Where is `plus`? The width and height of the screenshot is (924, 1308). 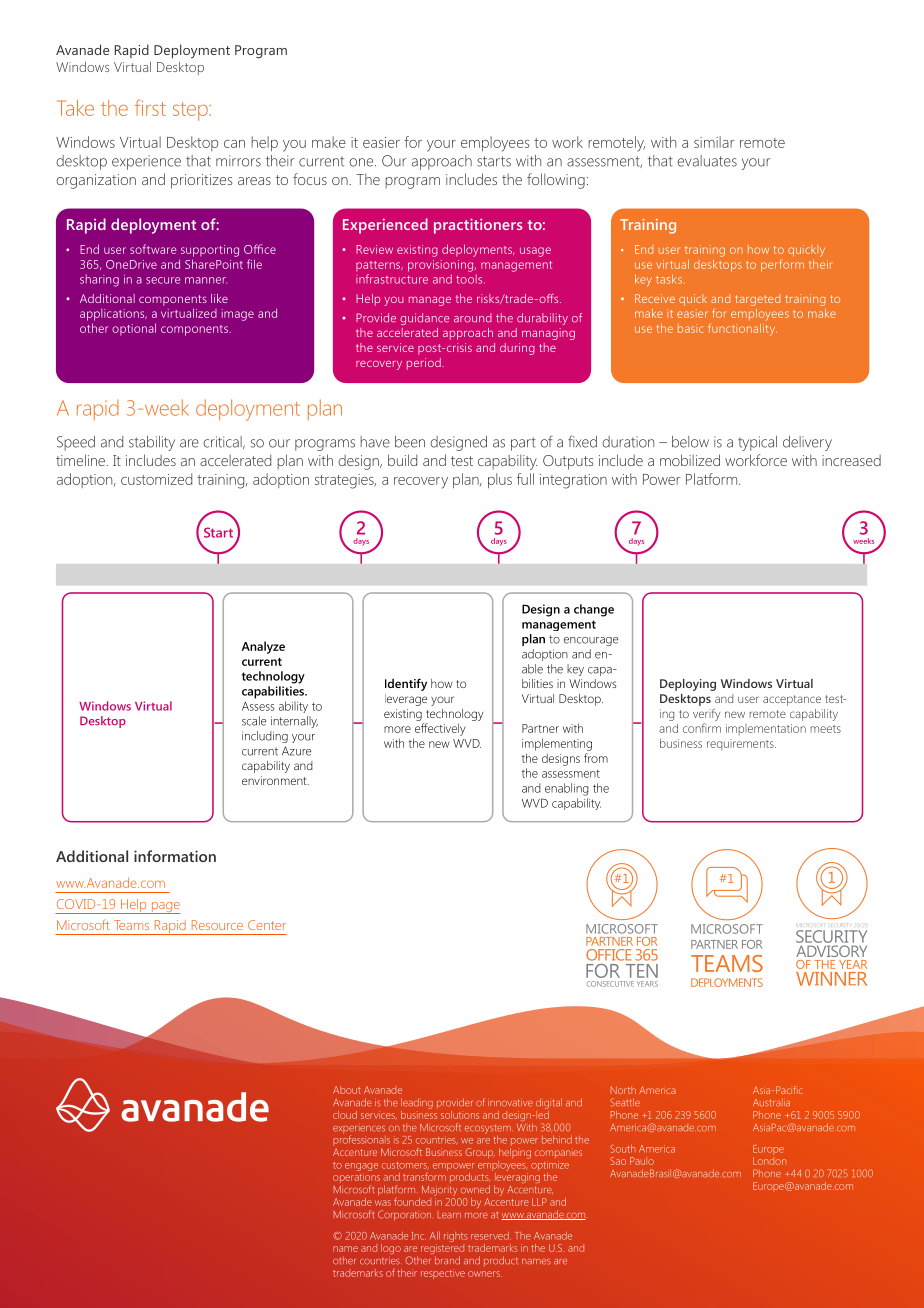
plus is located at coordinates (500, 480).
